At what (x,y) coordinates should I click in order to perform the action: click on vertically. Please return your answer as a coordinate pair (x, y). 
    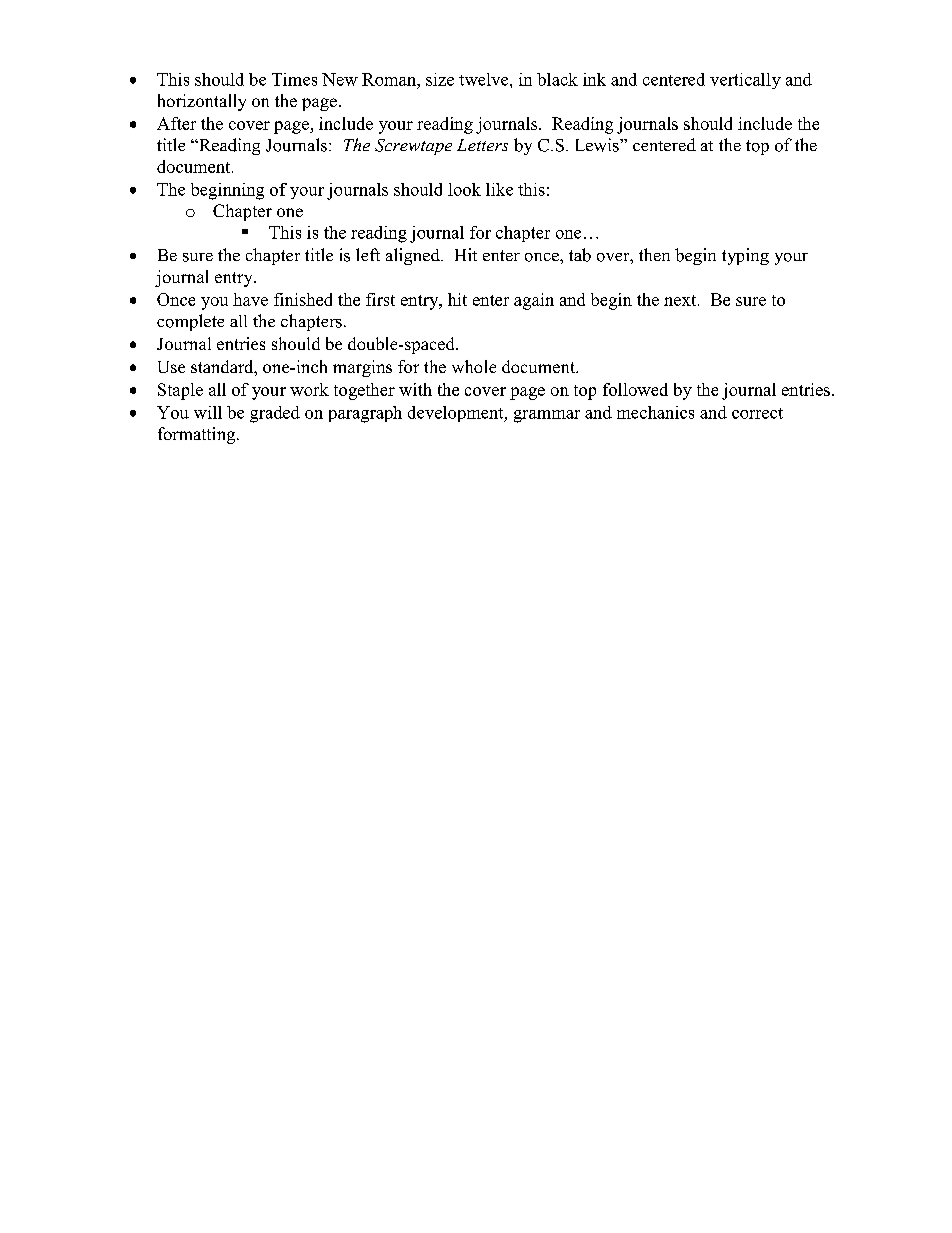
    Looking at the image, I should click on (745, 81).
